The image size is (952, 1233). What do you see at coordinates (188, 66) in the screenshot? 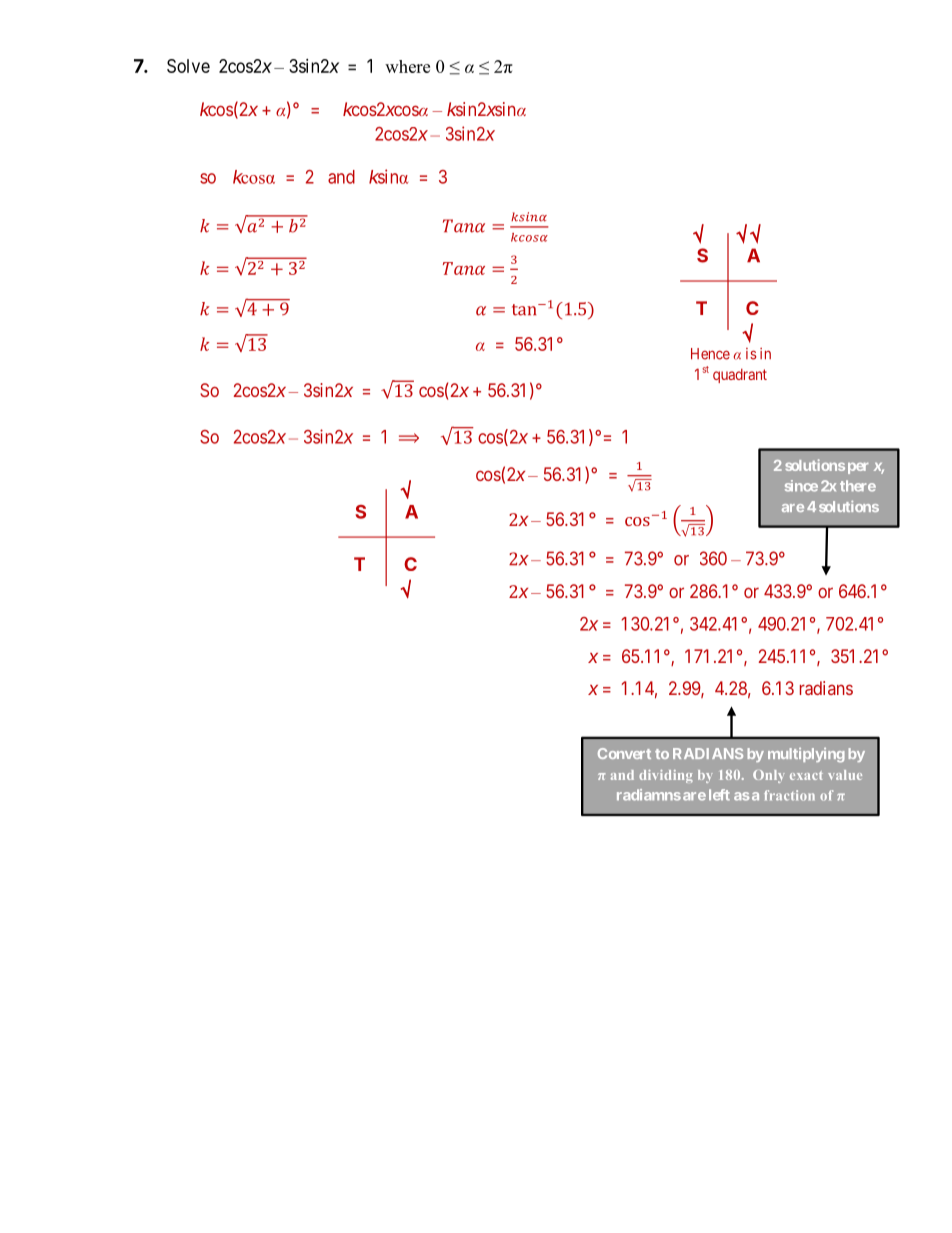
I see `Solve` at bounding box center [188, 66].
